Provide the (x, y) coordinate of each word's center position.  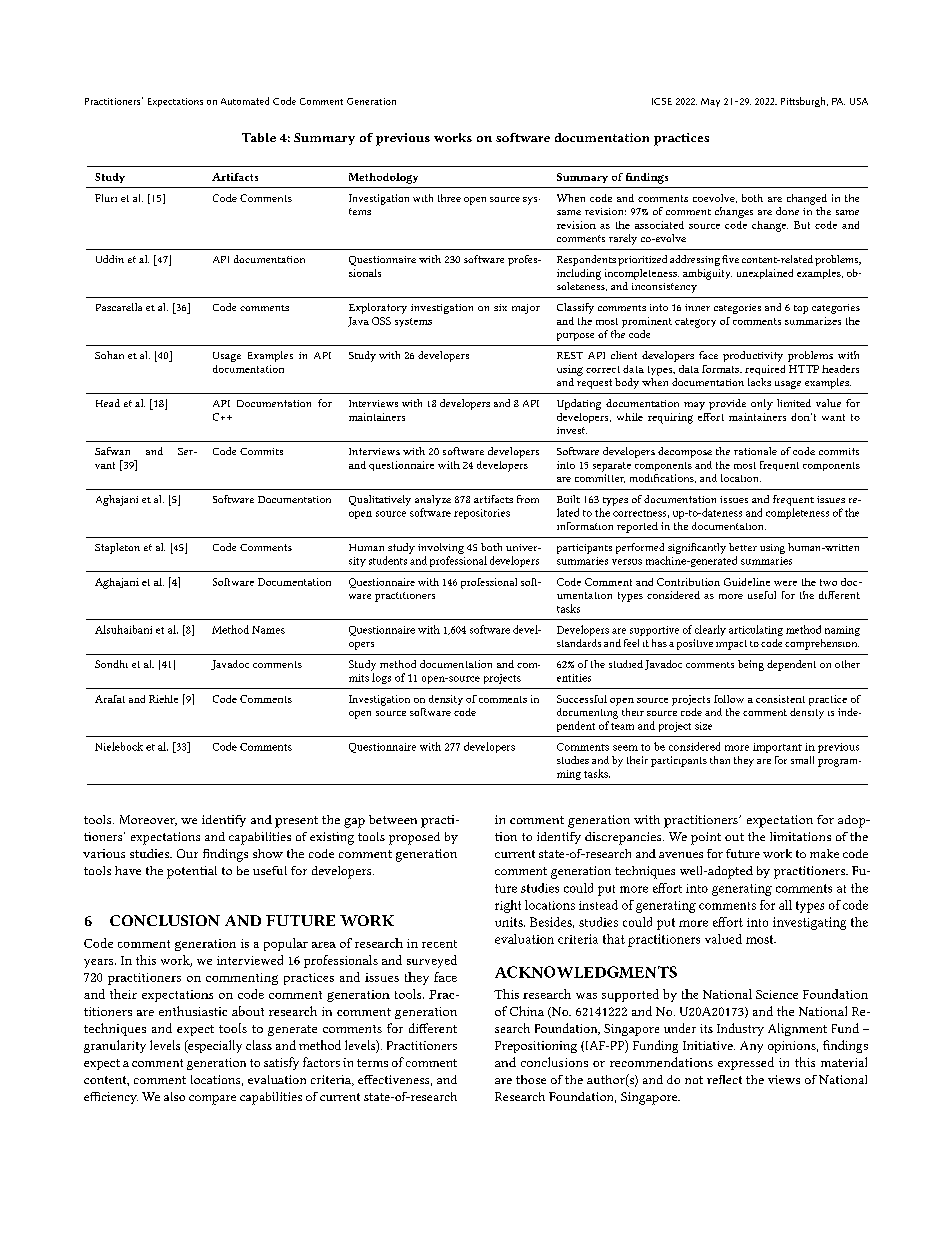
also (174, 1096)
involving (441, 548)
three (449, 198)
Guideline (747, 582)
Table (259, 137)
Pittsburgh (804, 102)
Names (268, 630)
